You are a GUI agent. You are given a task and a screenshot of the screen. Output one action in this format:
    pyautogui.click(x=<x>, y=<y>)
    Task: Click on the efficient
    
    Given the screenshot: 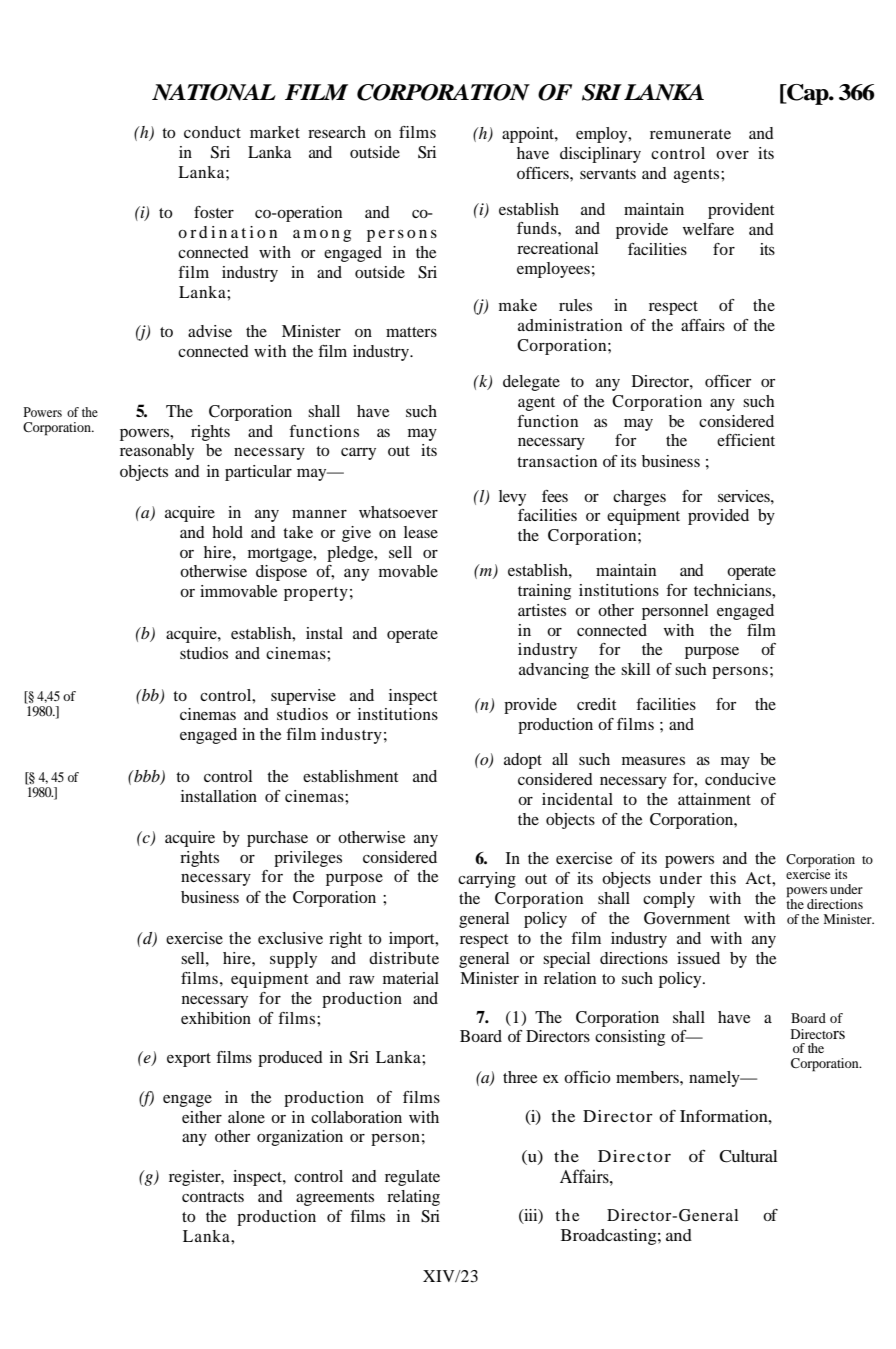 What is the action you would take?
    pyautogui.click(x=746, y=440)
